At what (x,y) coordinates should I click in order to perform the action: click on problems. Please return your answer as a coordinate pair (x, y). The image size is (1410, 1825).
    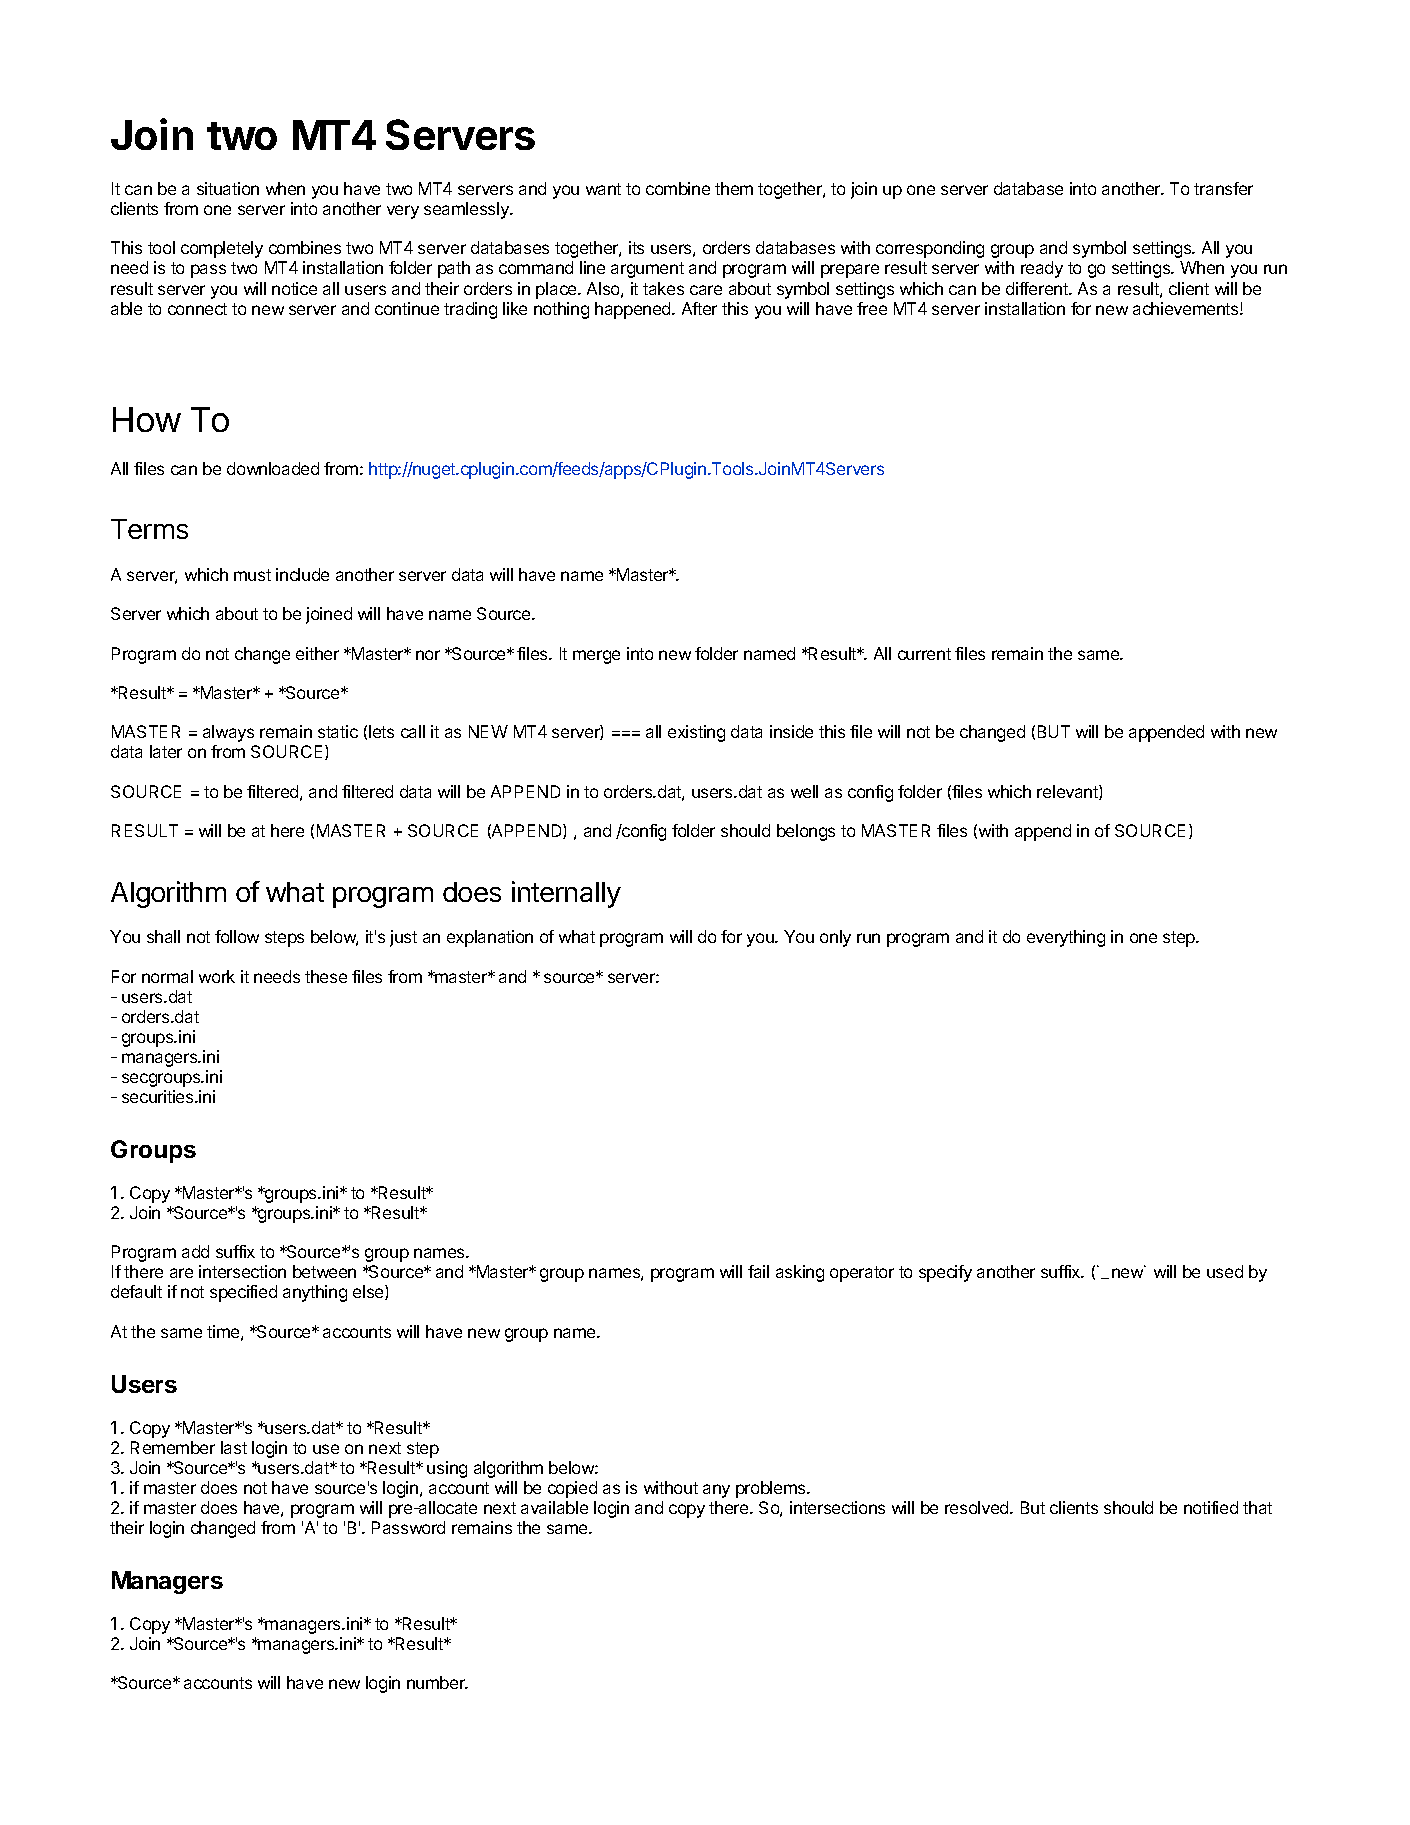
    Looking at the image, I should click on (772, 1489).
